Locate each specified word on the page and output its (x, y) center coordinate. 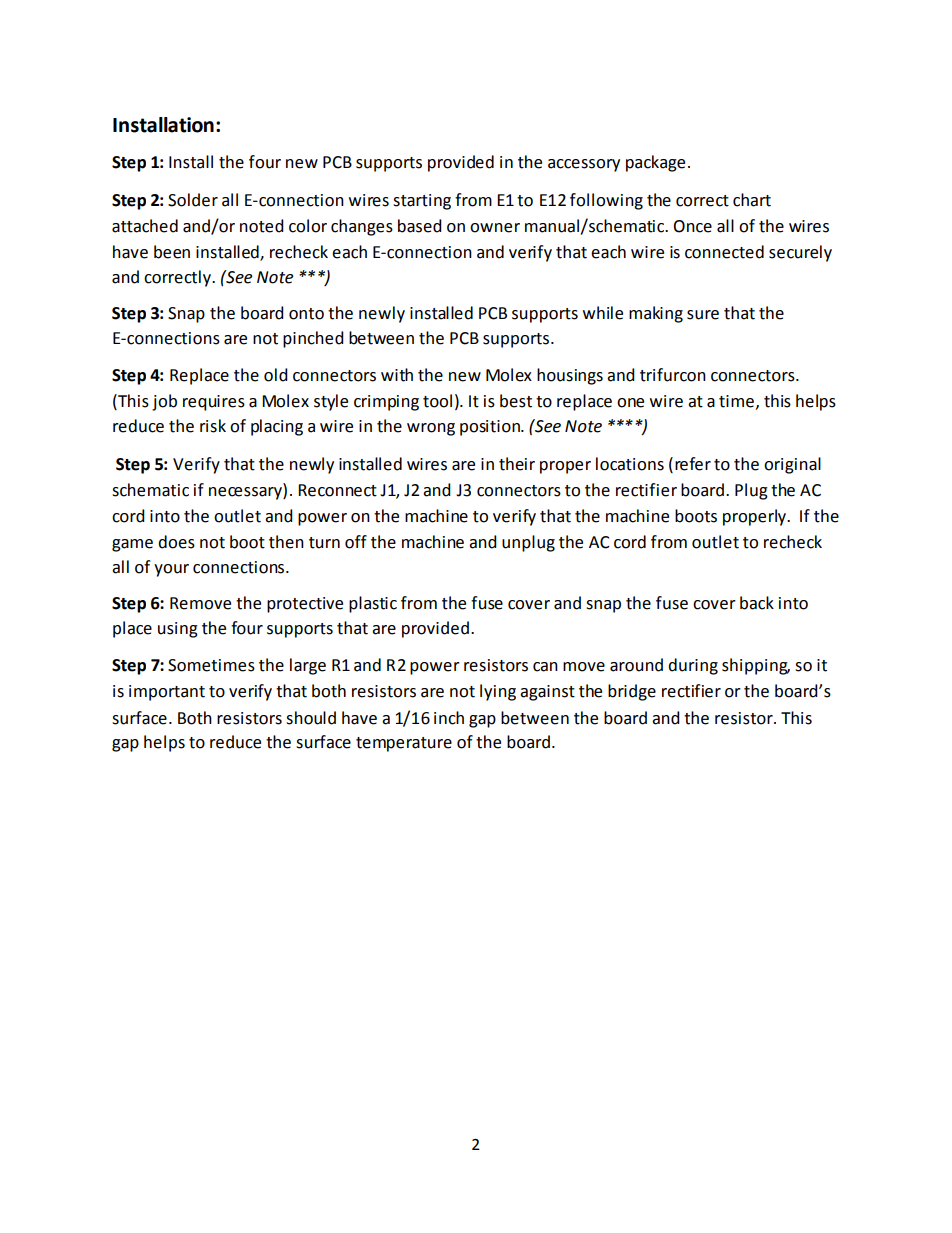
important (167, 693)
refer (693, 464)
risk (213, 426)
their (517, 464)
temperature (404, 744)
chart (752, 200)
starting (422, 202)
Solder (193, 200)
